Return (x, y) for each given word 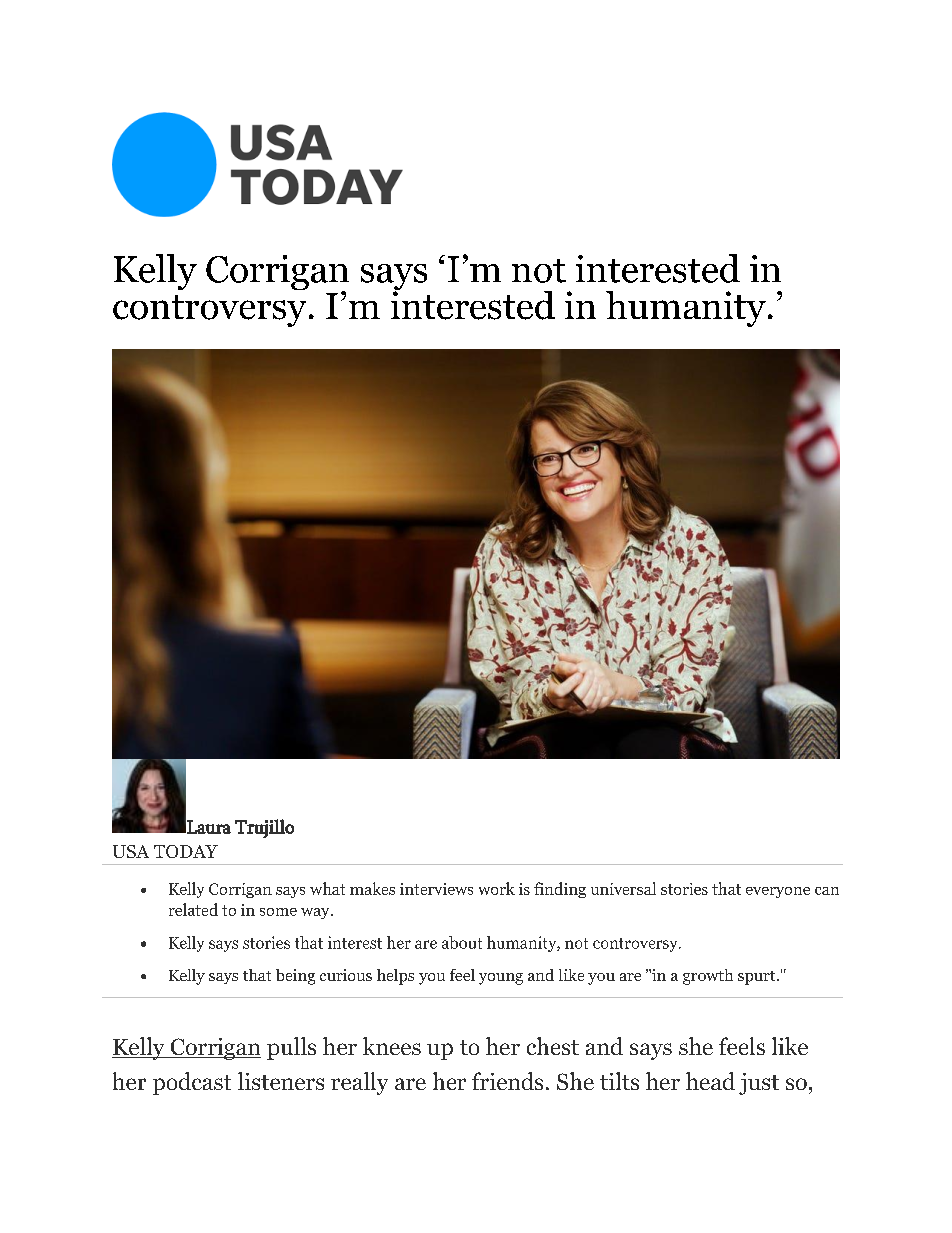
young (501, 979)
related (193, 909)
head (710, 1081)
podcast (192, 1083)
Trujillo (264, 828)
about (462, 942)
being (295, 977)
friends (507, 1081)
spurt (758, 978)
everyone (778, 892)
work (497, 888)
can (827, 891)
